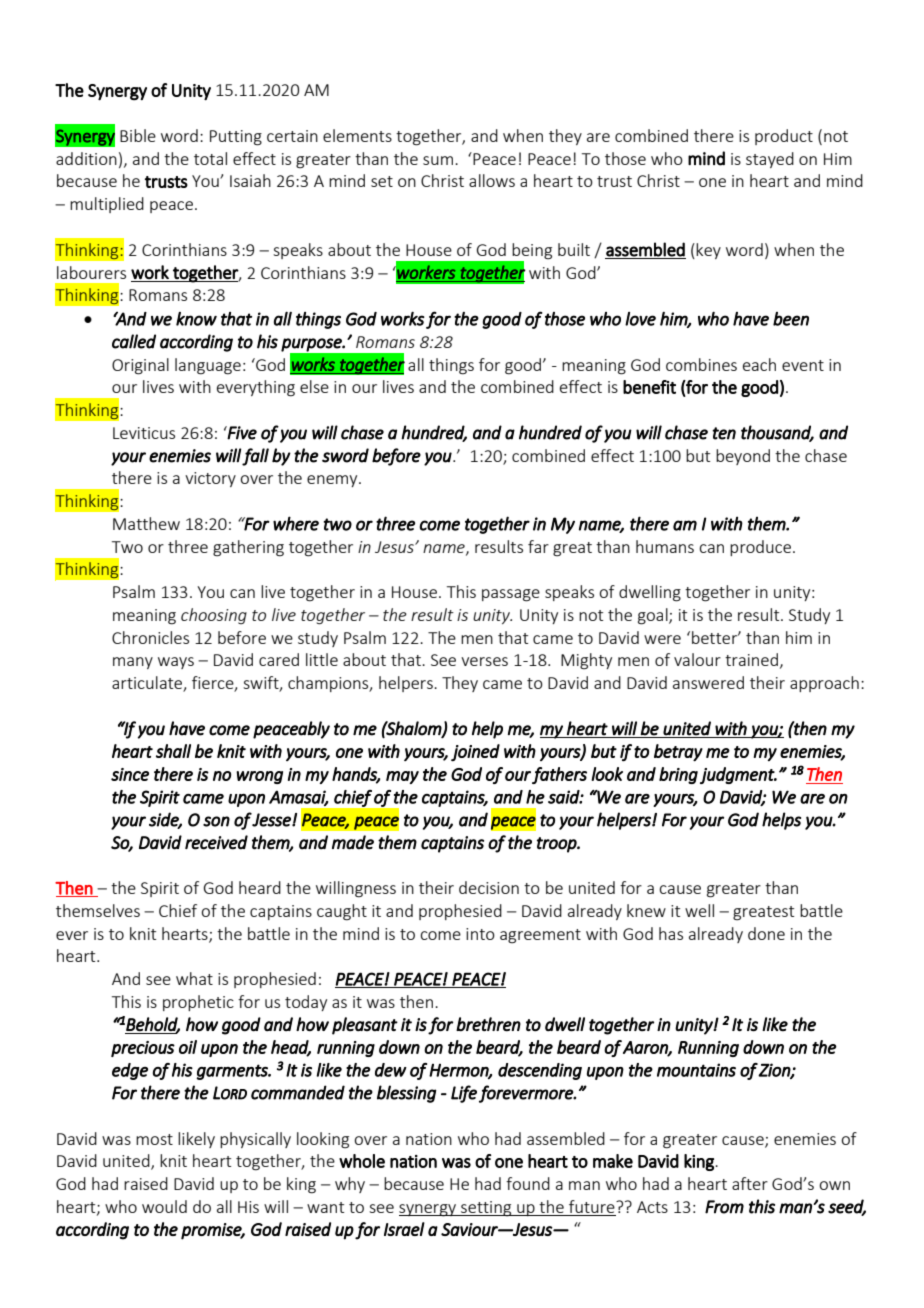 The width and height of the screenshot is (924, 1308). Describe the element at coordinates (176, 663) in the screenshot. I see `ways` at that location.
